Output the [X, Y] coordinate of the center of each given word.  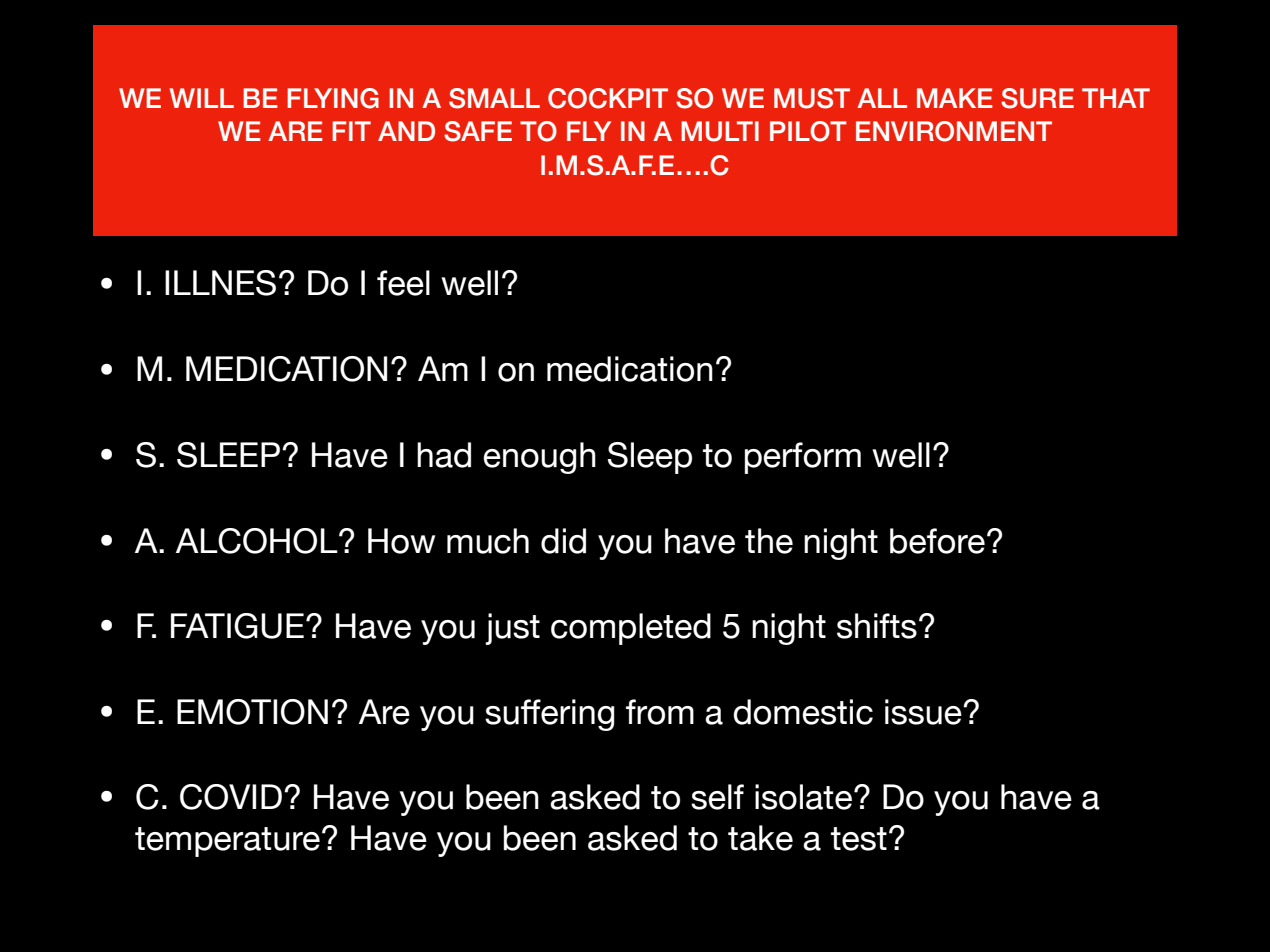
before [937, 541]
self [717, 797]
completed [631, 629]
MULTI [720, 131]
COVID [231, 797]
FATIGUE [237, 626]
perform [803, 458]
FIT [351, 131]
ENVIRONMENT [954, 131]
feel [403, 283]
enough [539, 458]
